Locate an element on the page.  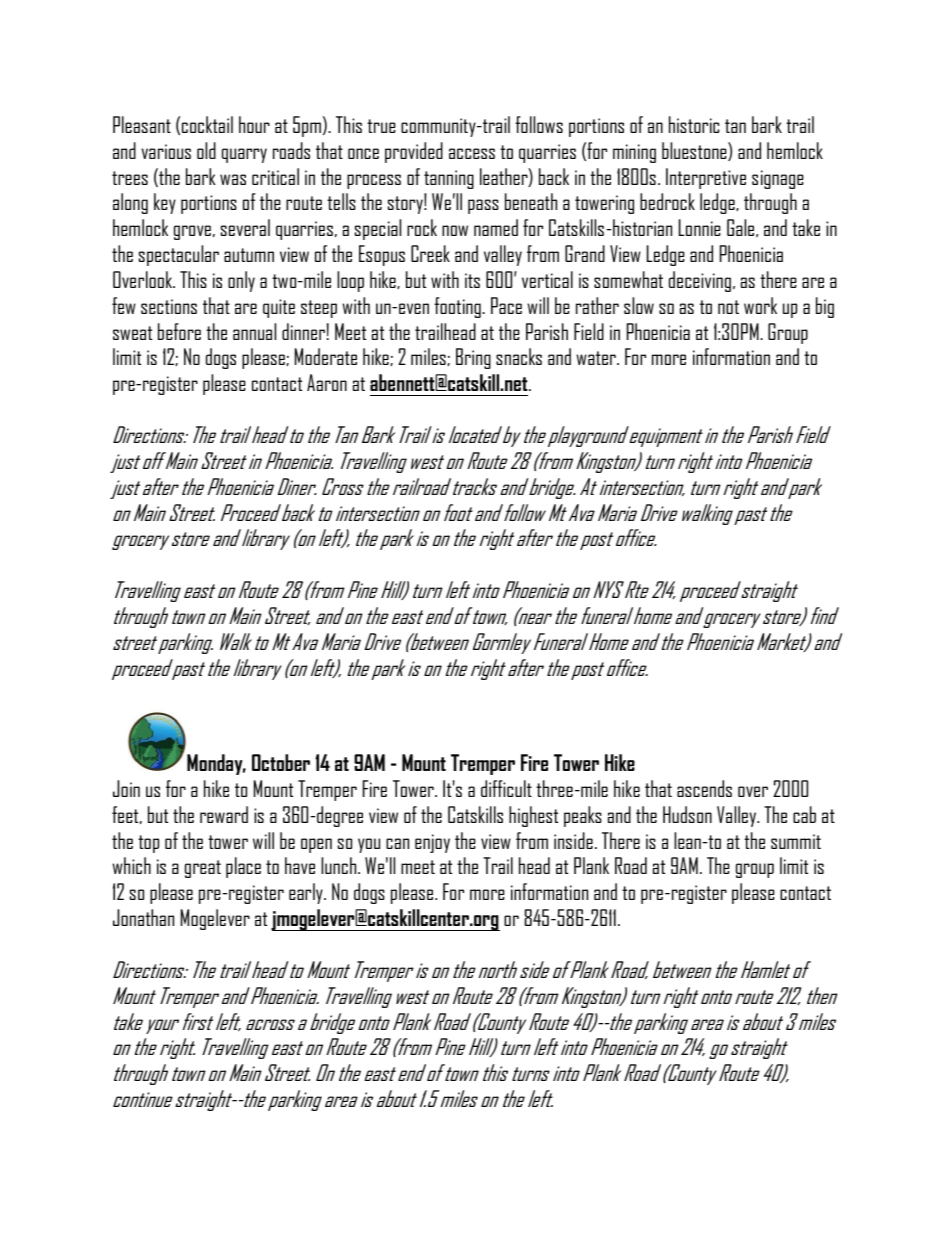
not is located at coordinates (728, 307).
